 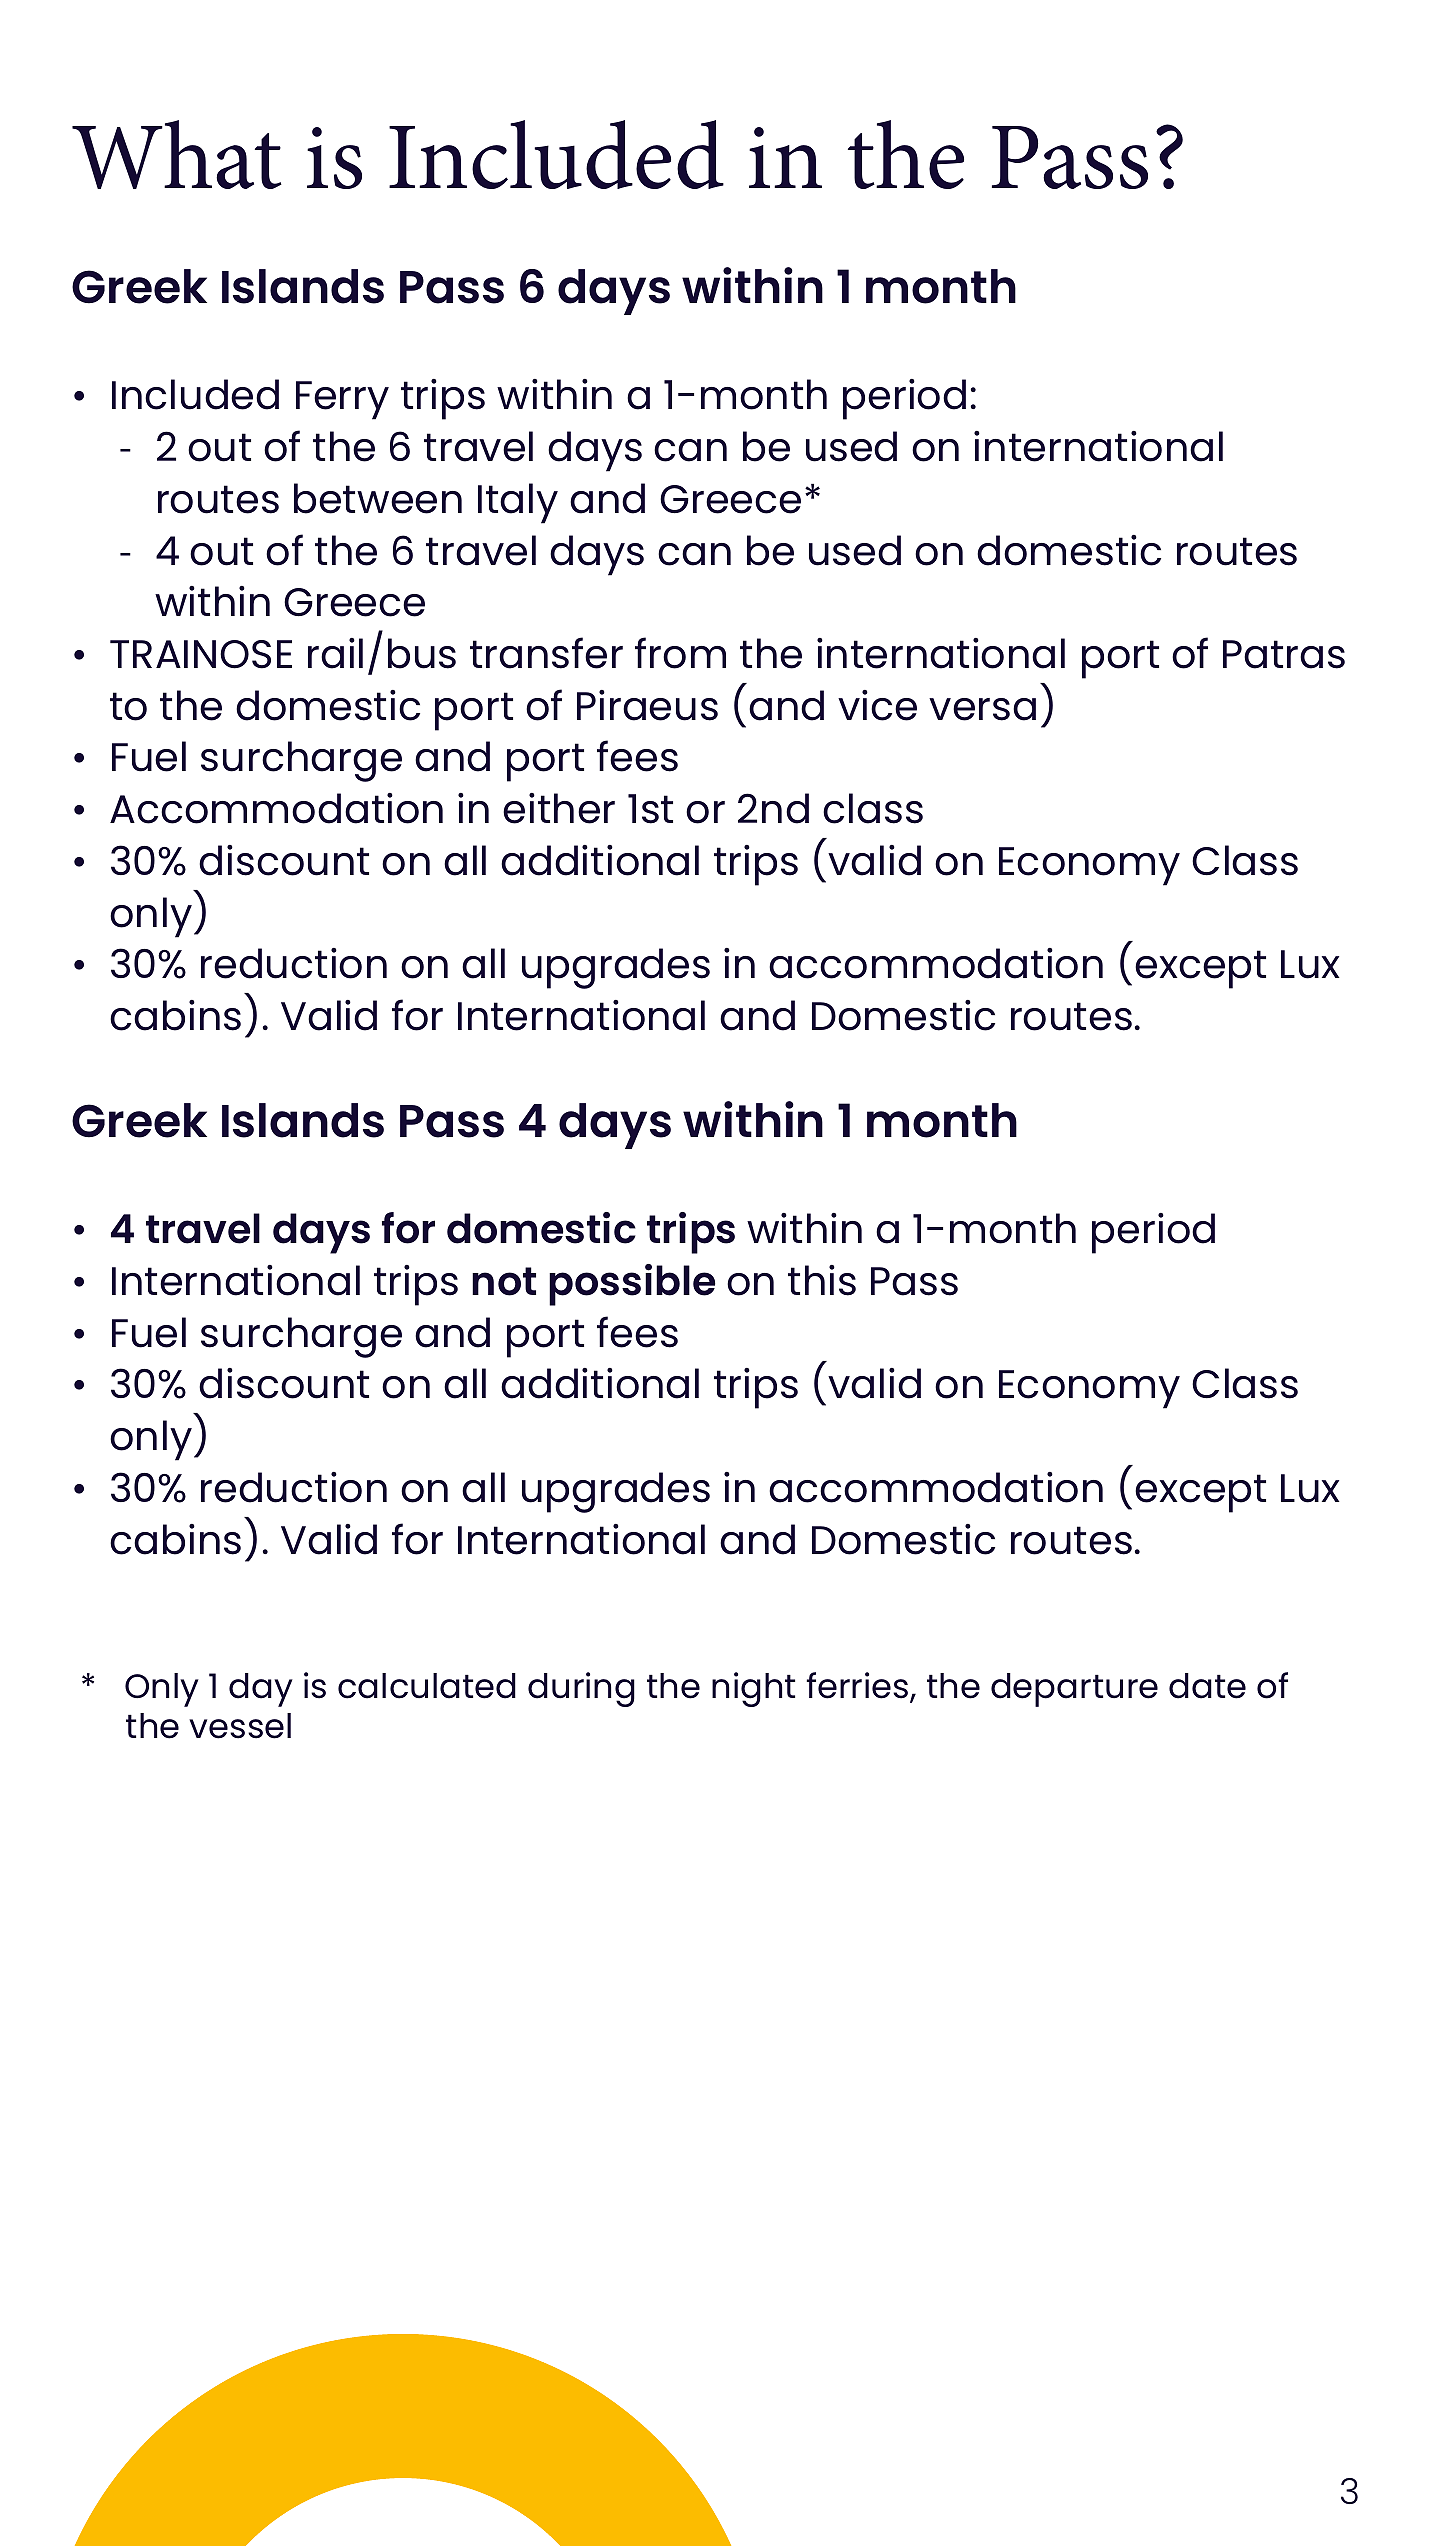 I want to click on Italy, so click(x=518, y=503).
